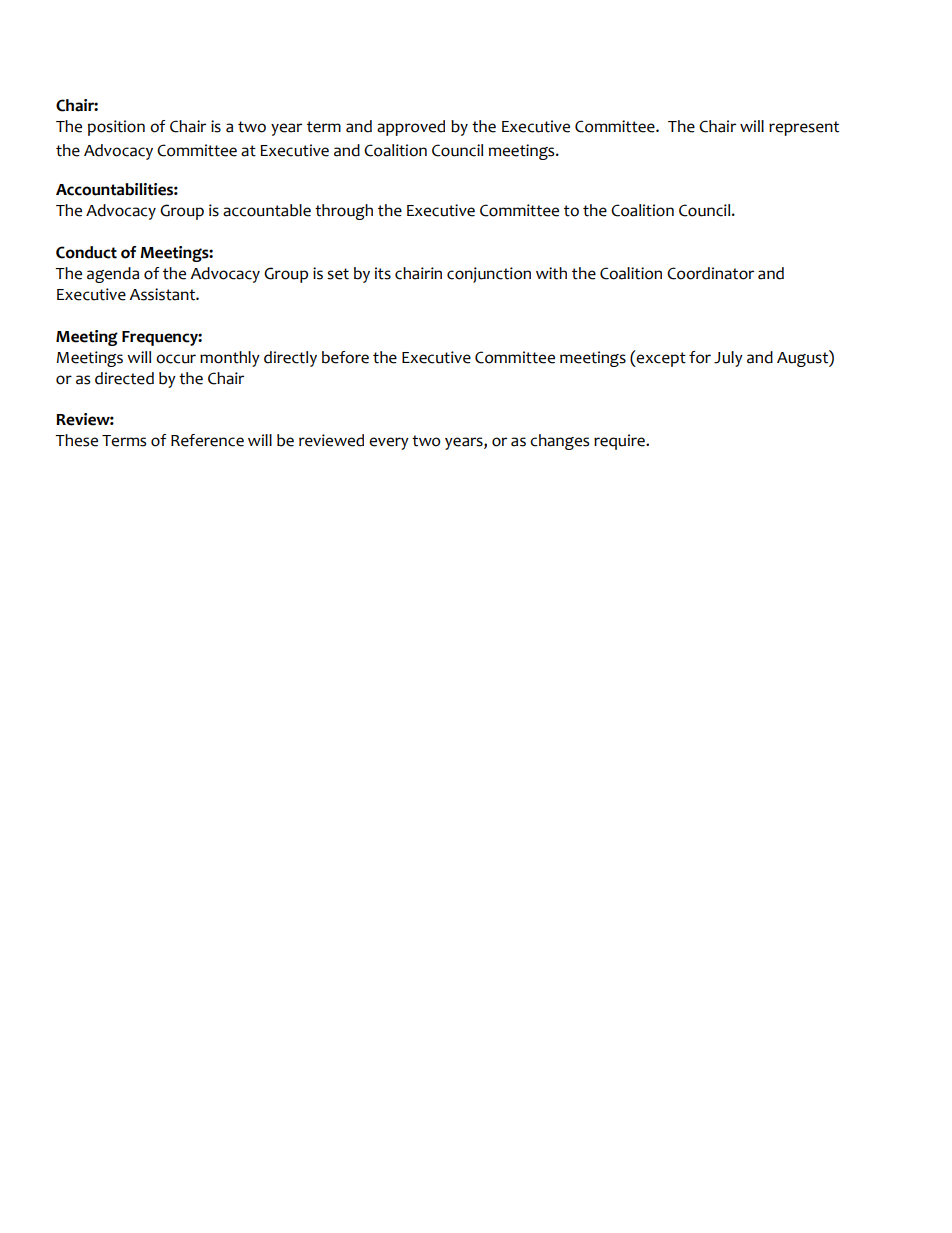 Image resolution: width=952 pixels, height=1233 pixels. I want to click on every, so click(389, 443).
